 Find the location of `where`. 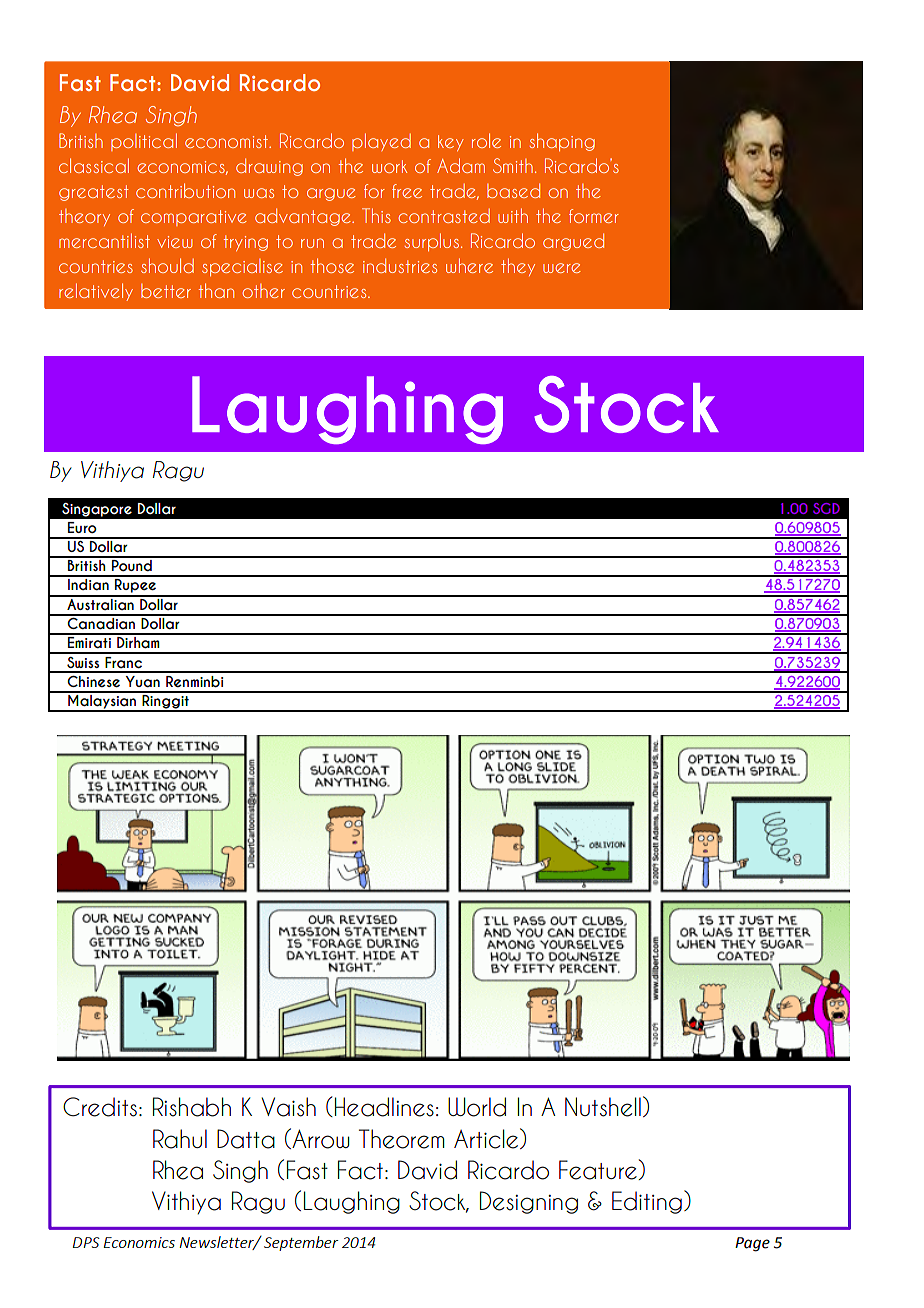

where is located at coordinates (469, 265).
